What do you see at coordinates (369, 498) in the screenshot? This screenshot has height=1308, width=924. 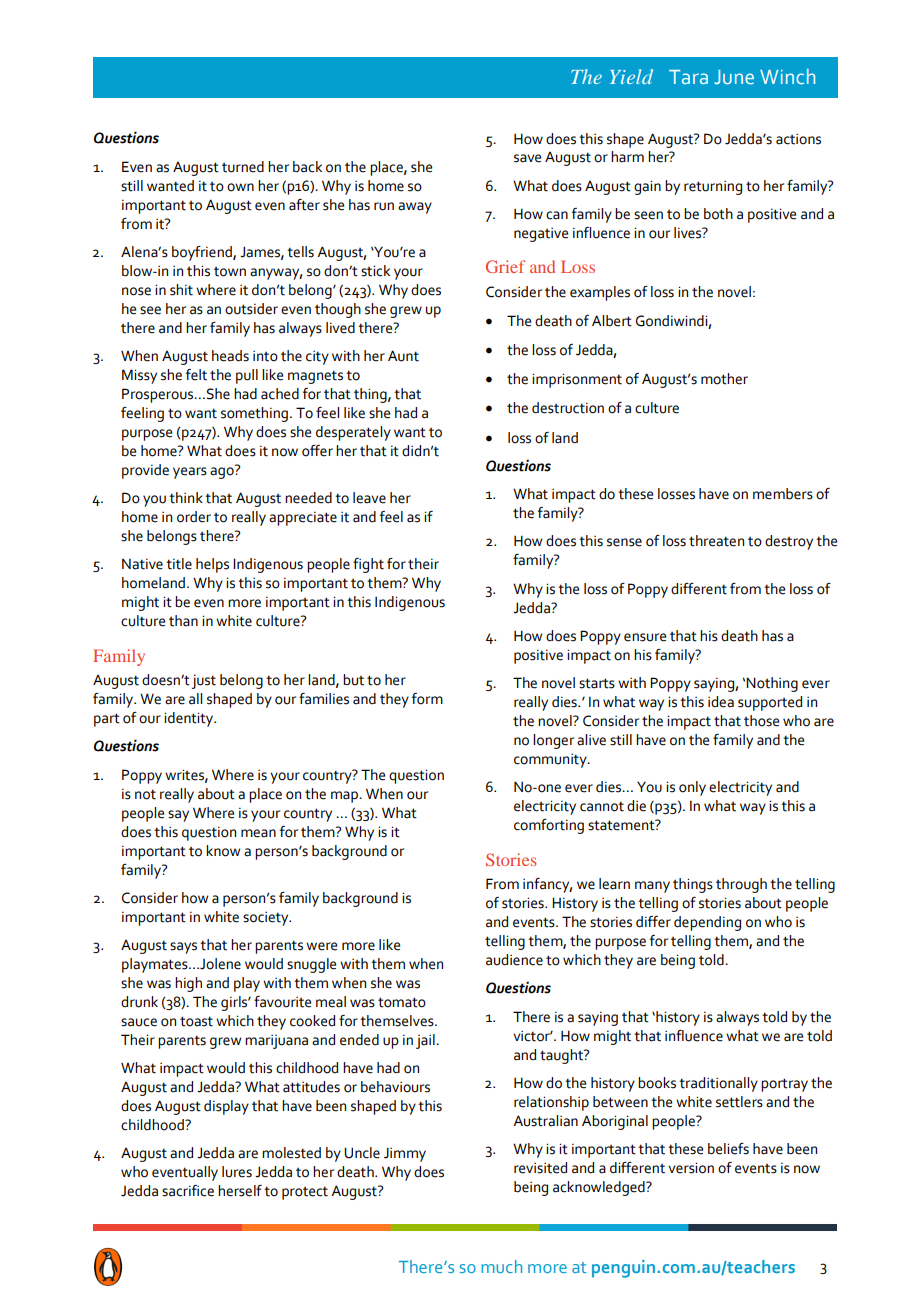 I see `leave` at bounding box center [369, 498].
